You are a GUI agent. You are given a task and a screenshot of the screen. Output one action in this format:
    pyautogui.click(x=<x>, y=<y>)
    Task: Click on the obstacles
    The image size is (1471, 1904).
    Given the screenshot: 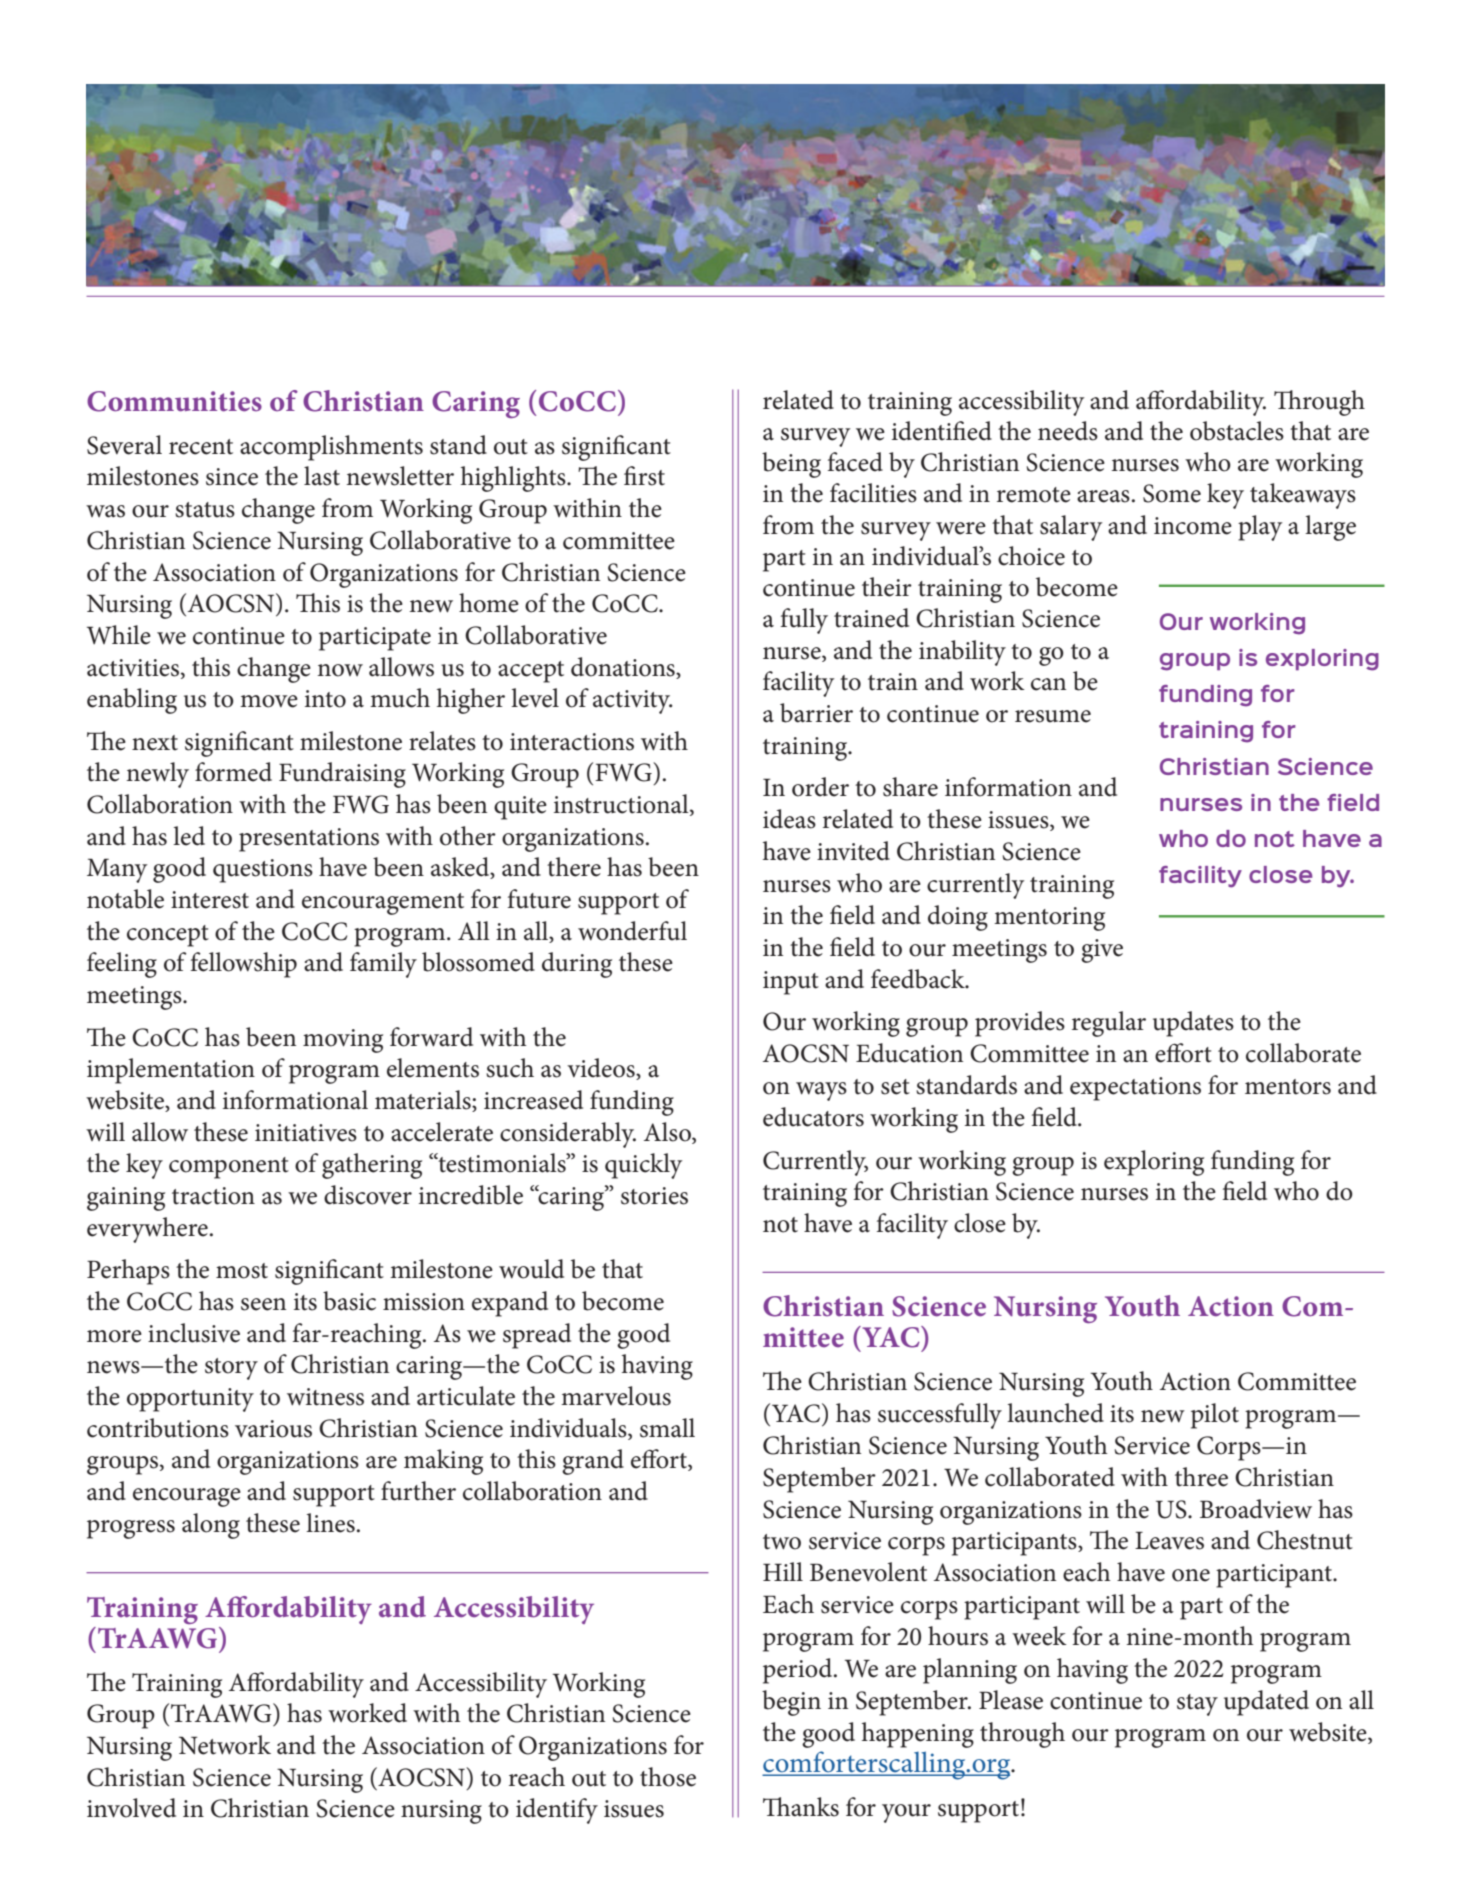 What is the action you would take?
    pyautogui.click(x=1237, y=431)
